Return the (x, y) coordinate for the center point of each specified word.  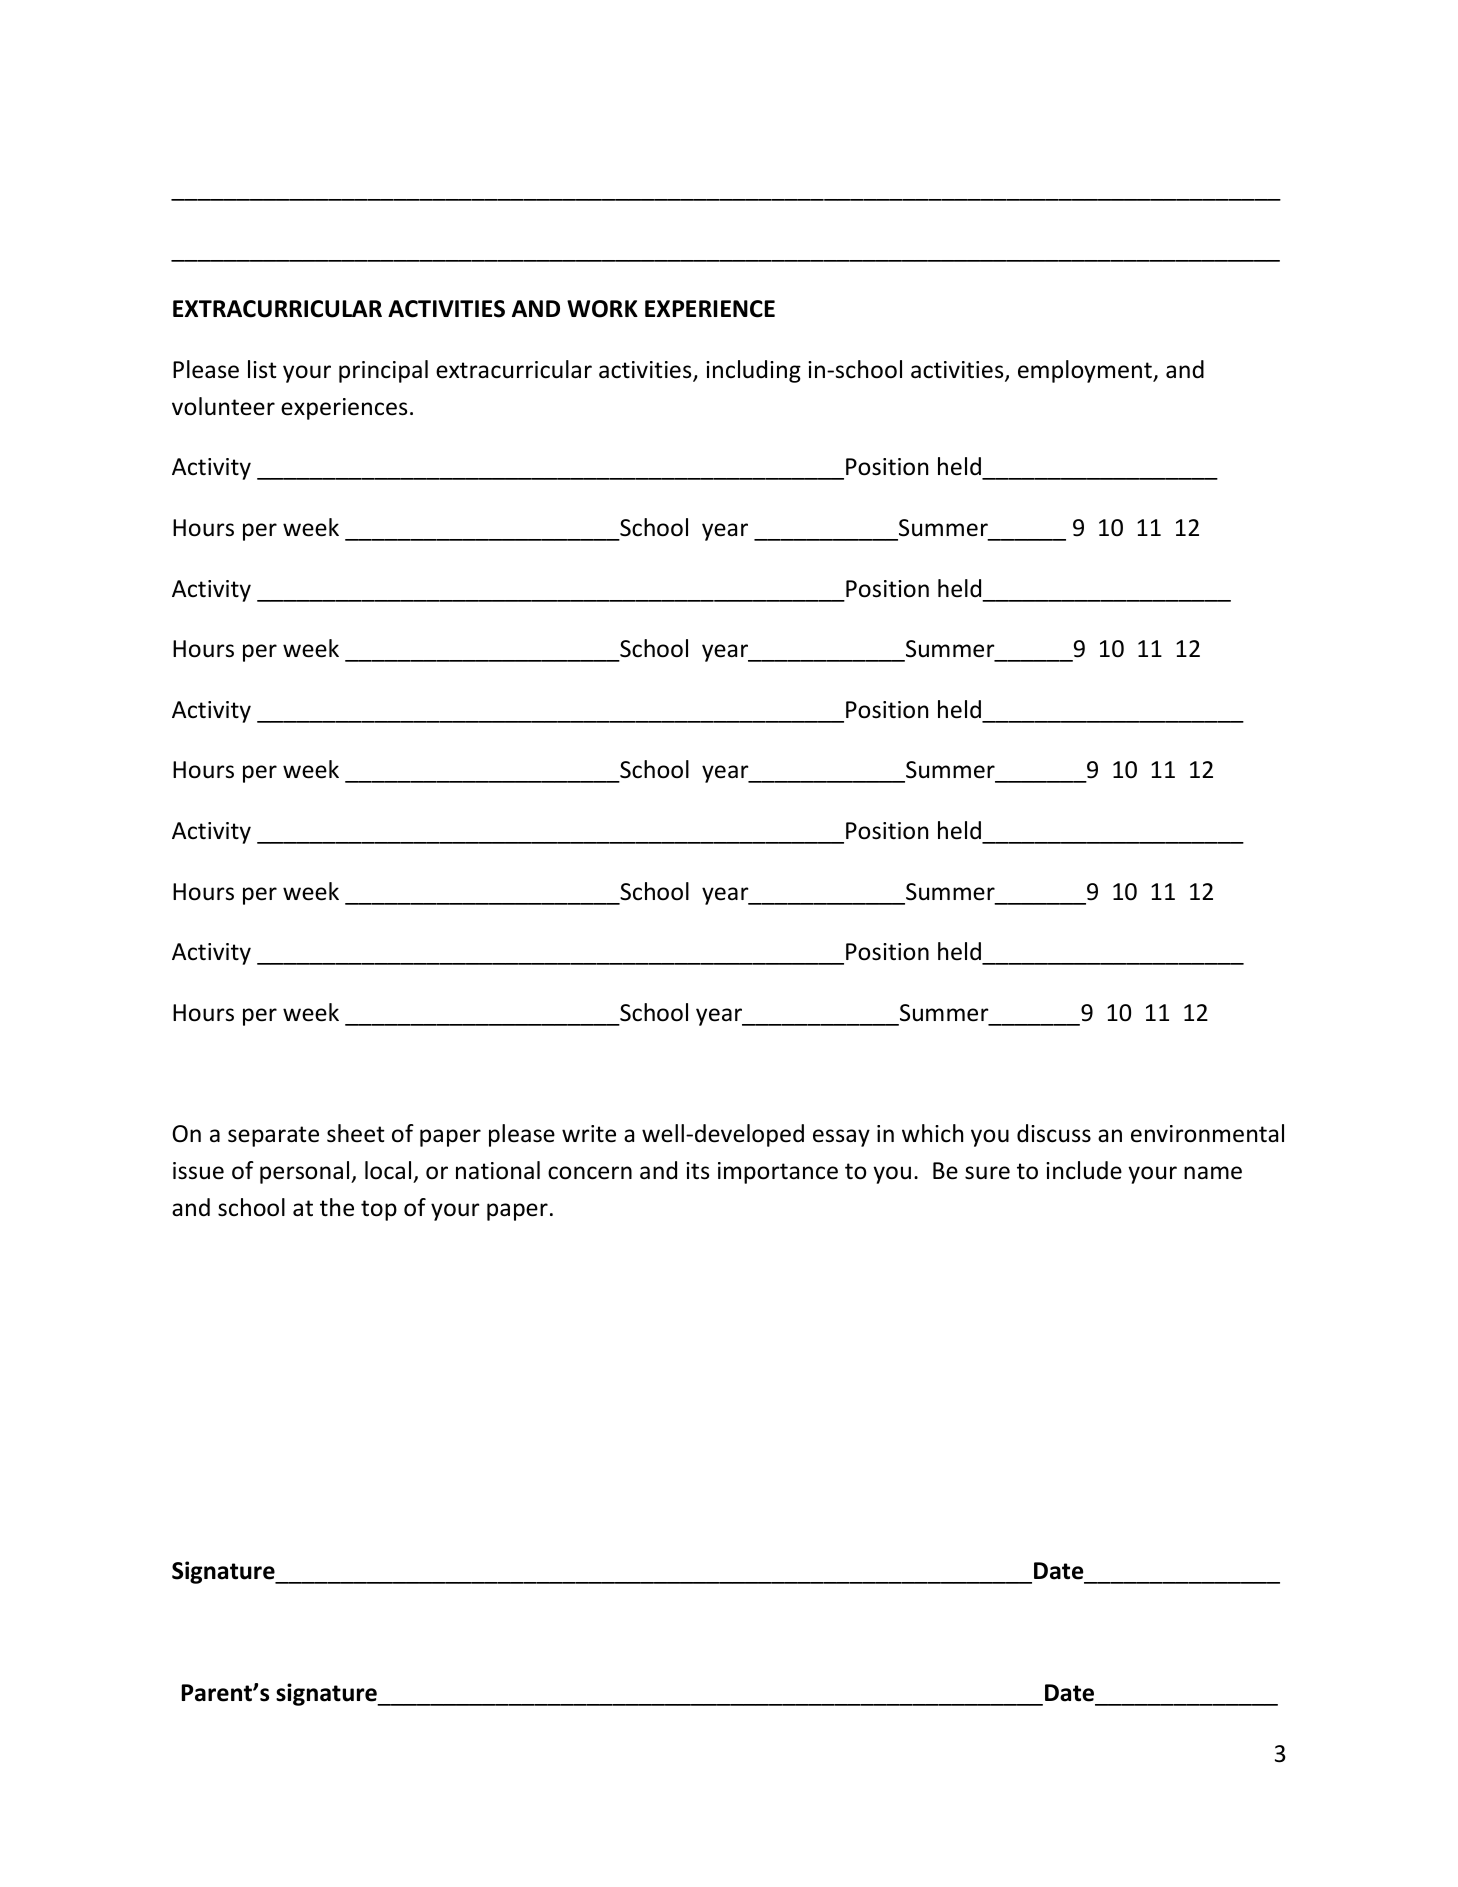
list (262, 369)
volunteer (223, 406)
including (753, 371)
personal (306, 1172)
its (697, 1171)
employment (1086, 371)
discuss (1054, 1133)
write (589, 1134)
